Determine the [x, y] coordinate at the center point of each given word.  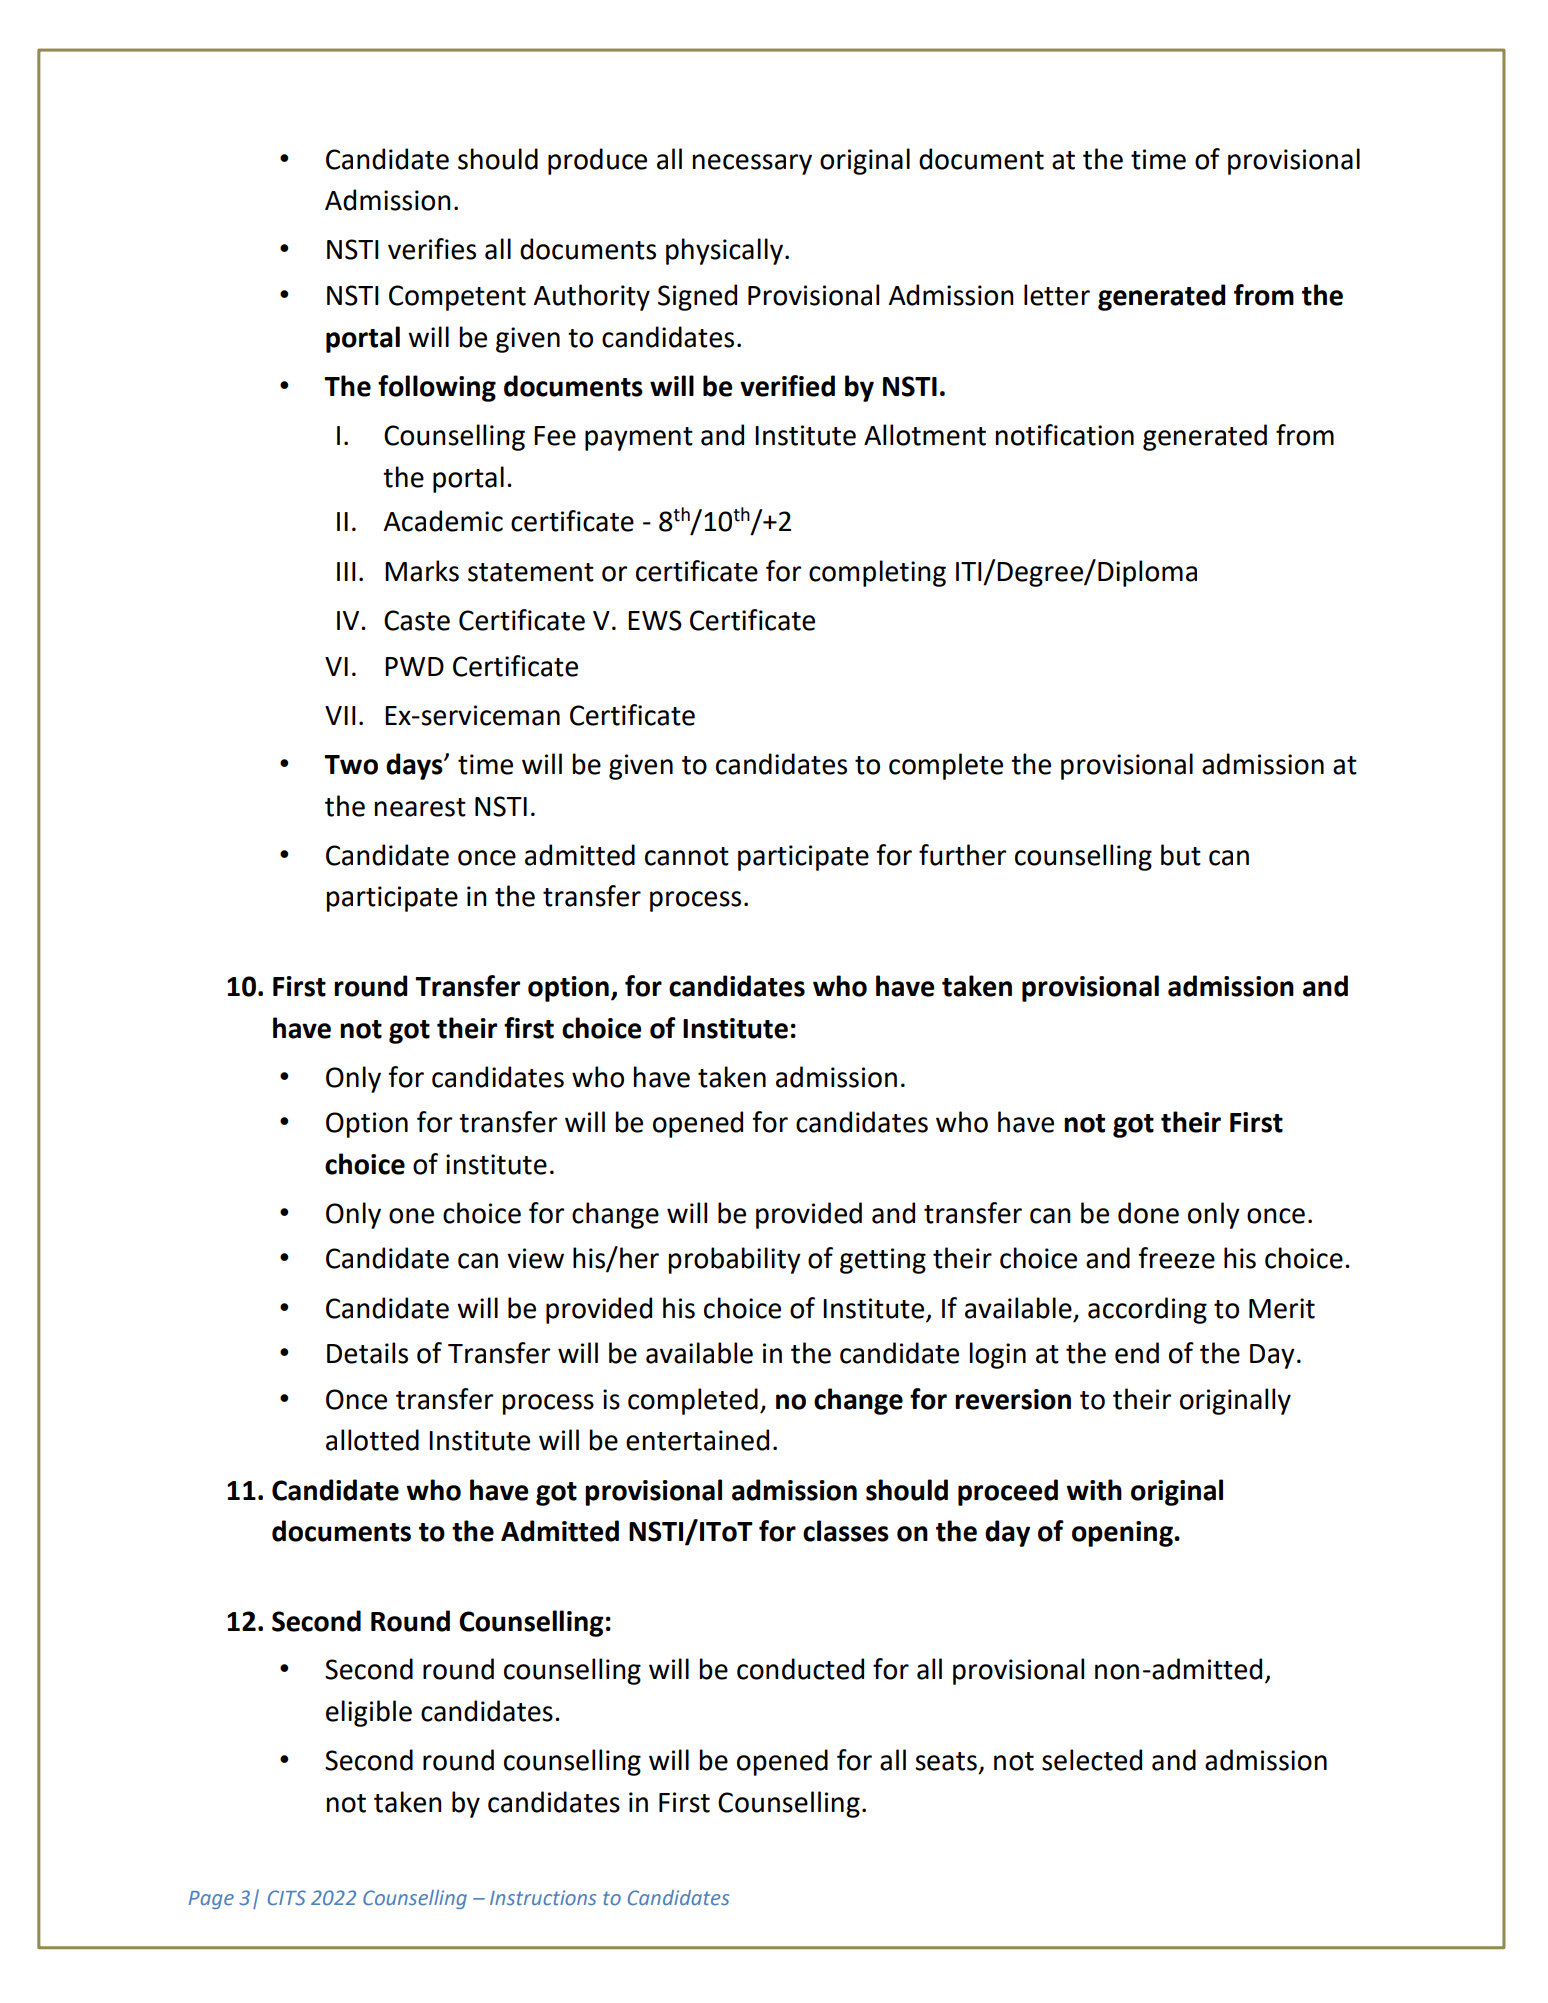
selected [1092, 1760]
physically [724, 251]
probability [735, 1260]
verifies [432, 249]
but [1181, 855]
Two [351, 765]
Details [367, 1353]
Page [211, 1900]
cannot [687, 856]
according [1147, 1310]
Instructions [543, 1897]
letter [1057, 295]
